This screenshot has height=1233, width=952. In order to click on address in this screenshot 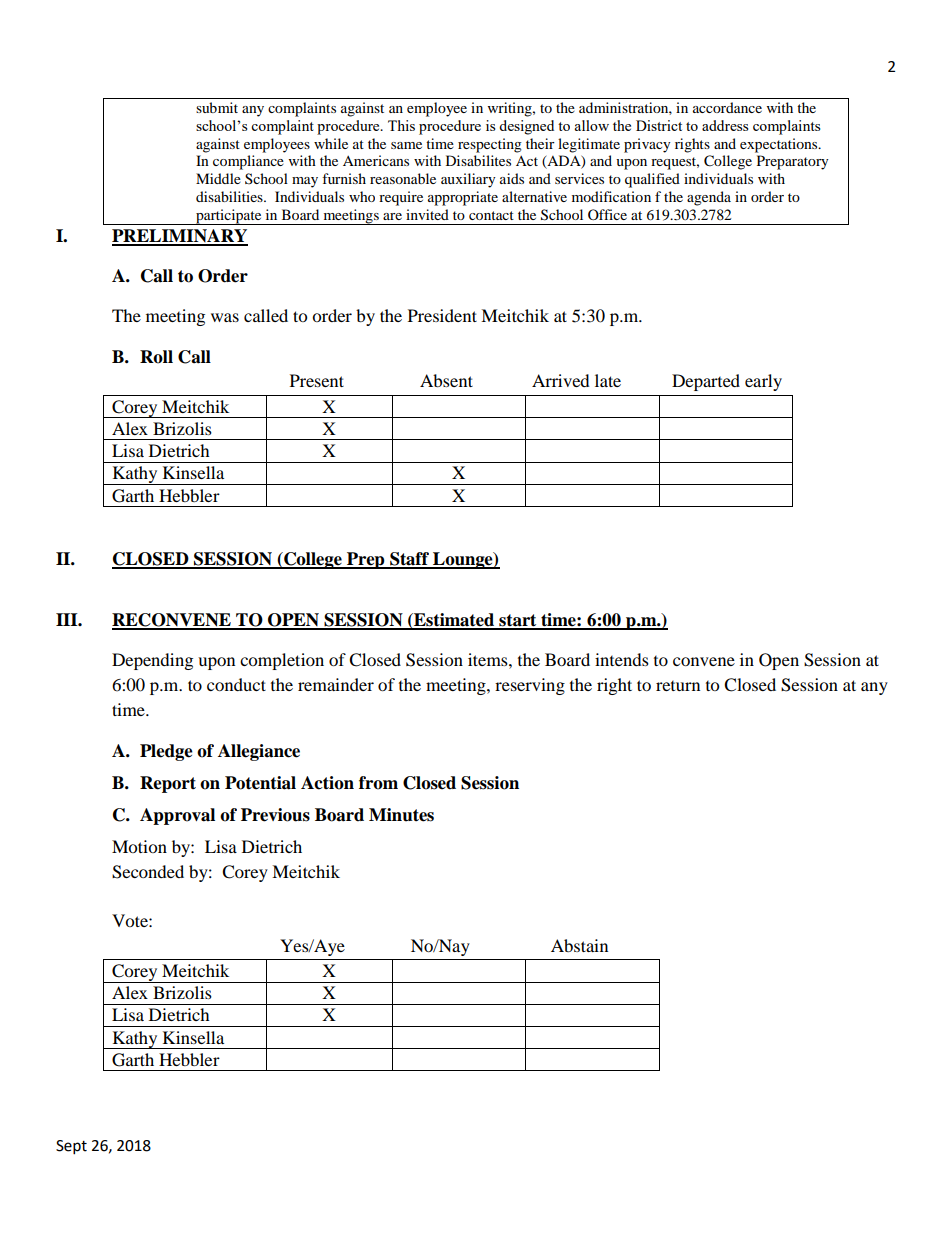, I will do `click(725, 125)`.
